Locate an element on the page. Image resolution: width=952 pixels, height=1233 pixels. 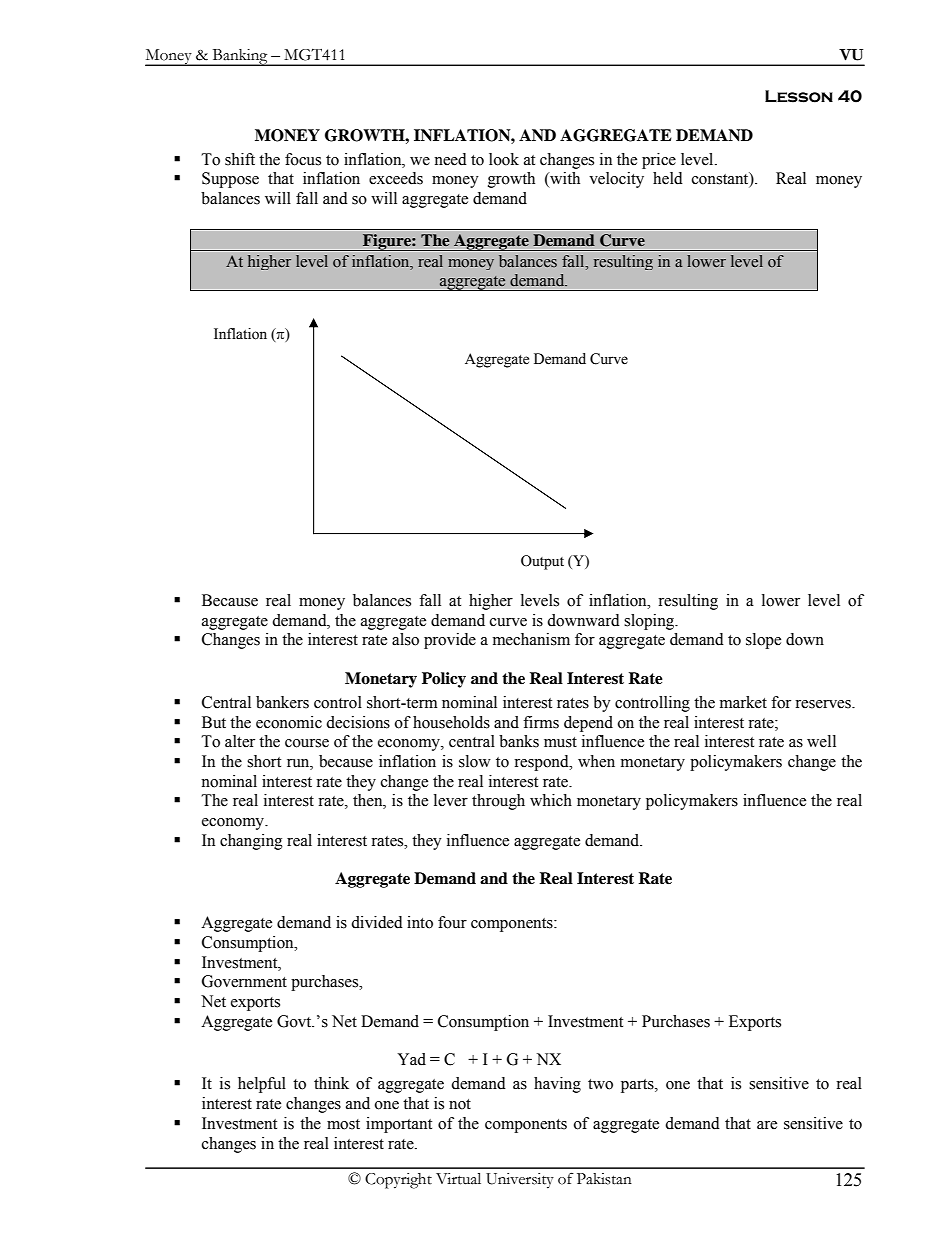
also is located at coordinates (405, 639).
